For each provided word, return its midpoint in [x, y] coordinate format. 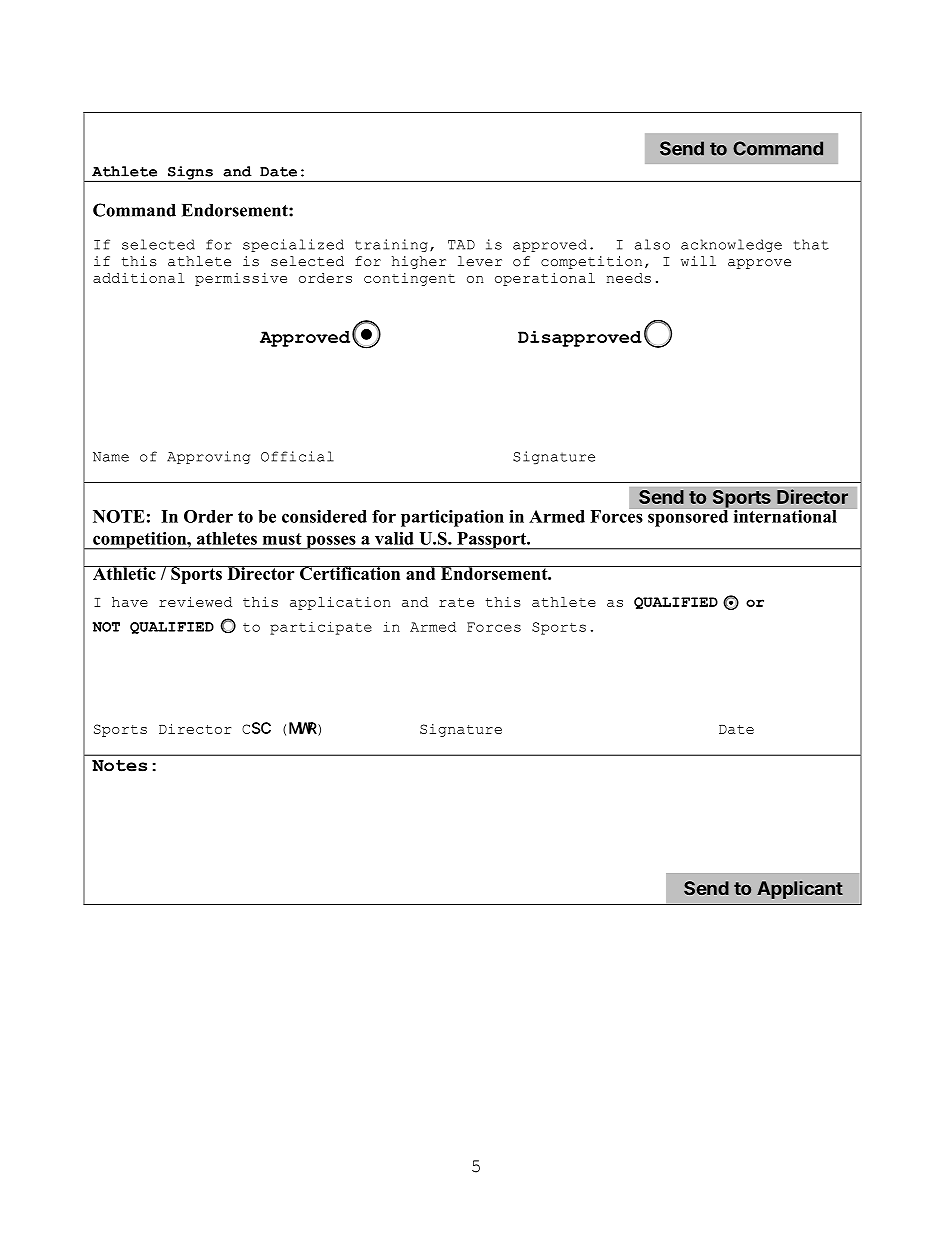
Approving [208, 457]
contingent [409, 279]
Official [297, 456]
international [785, 516]
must [282, 539]
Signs [190, 174]
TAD [461, 245]
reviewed [195, 602]
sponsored [688, 518]
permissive [241, 279]
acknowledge [731, 245]
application [340, 603]
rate [456, 602]
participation [452, 518]
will [698, 261]
